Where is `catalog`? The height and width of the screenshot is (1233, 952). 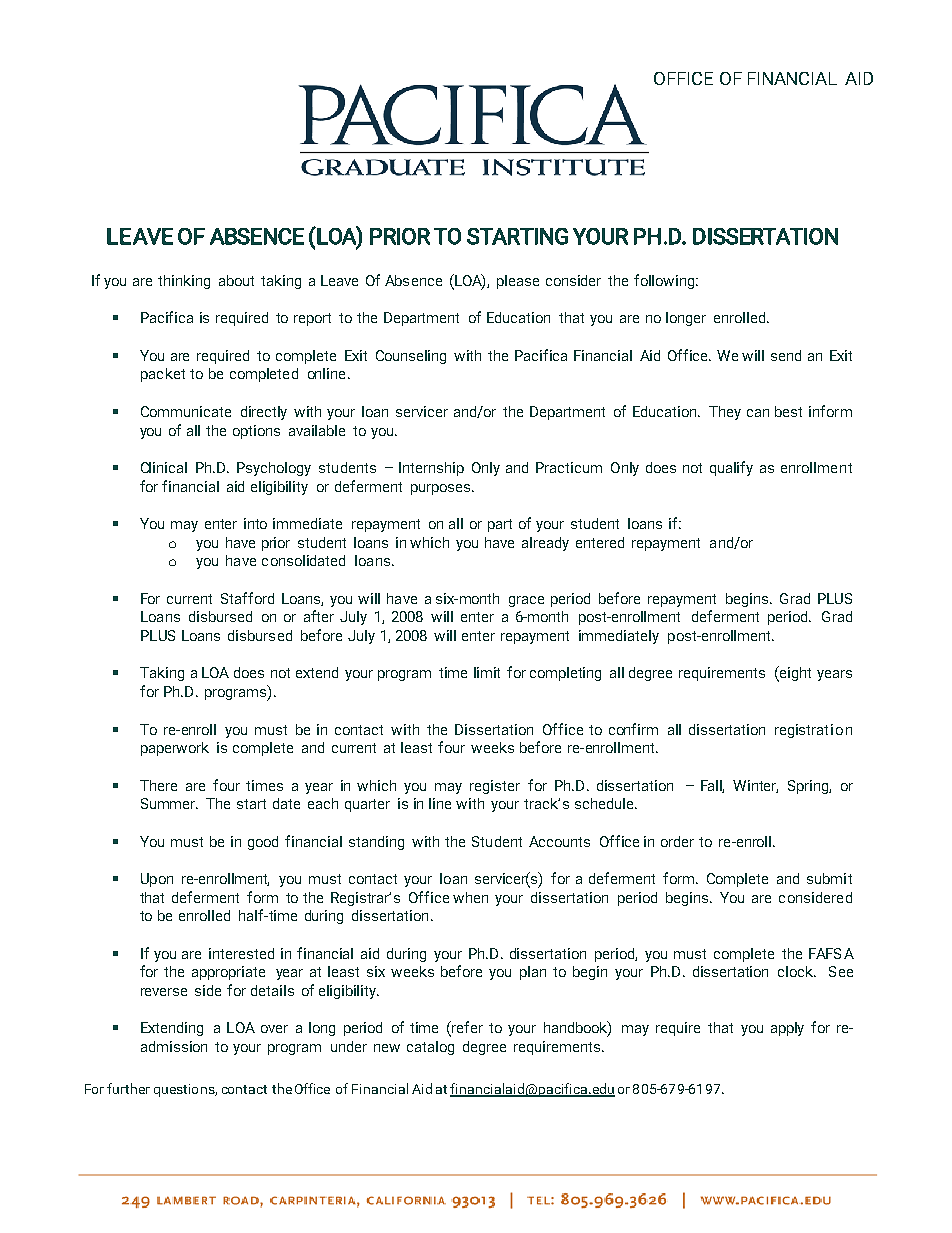 catalog is located at coordinates (430, 1048).
